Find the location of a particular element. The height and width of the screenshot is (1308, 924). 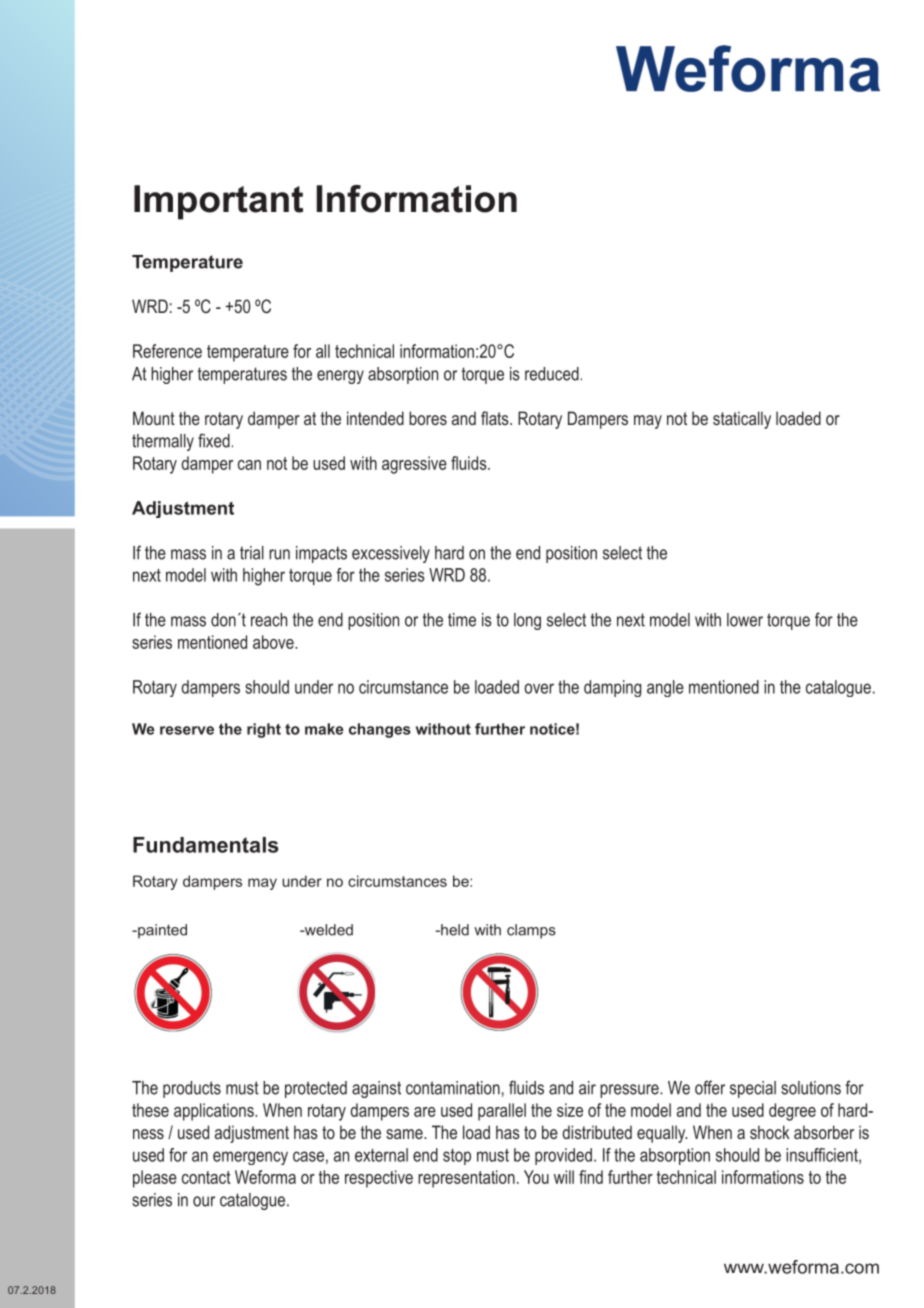

reduced is located at coordinates (552, 374).
